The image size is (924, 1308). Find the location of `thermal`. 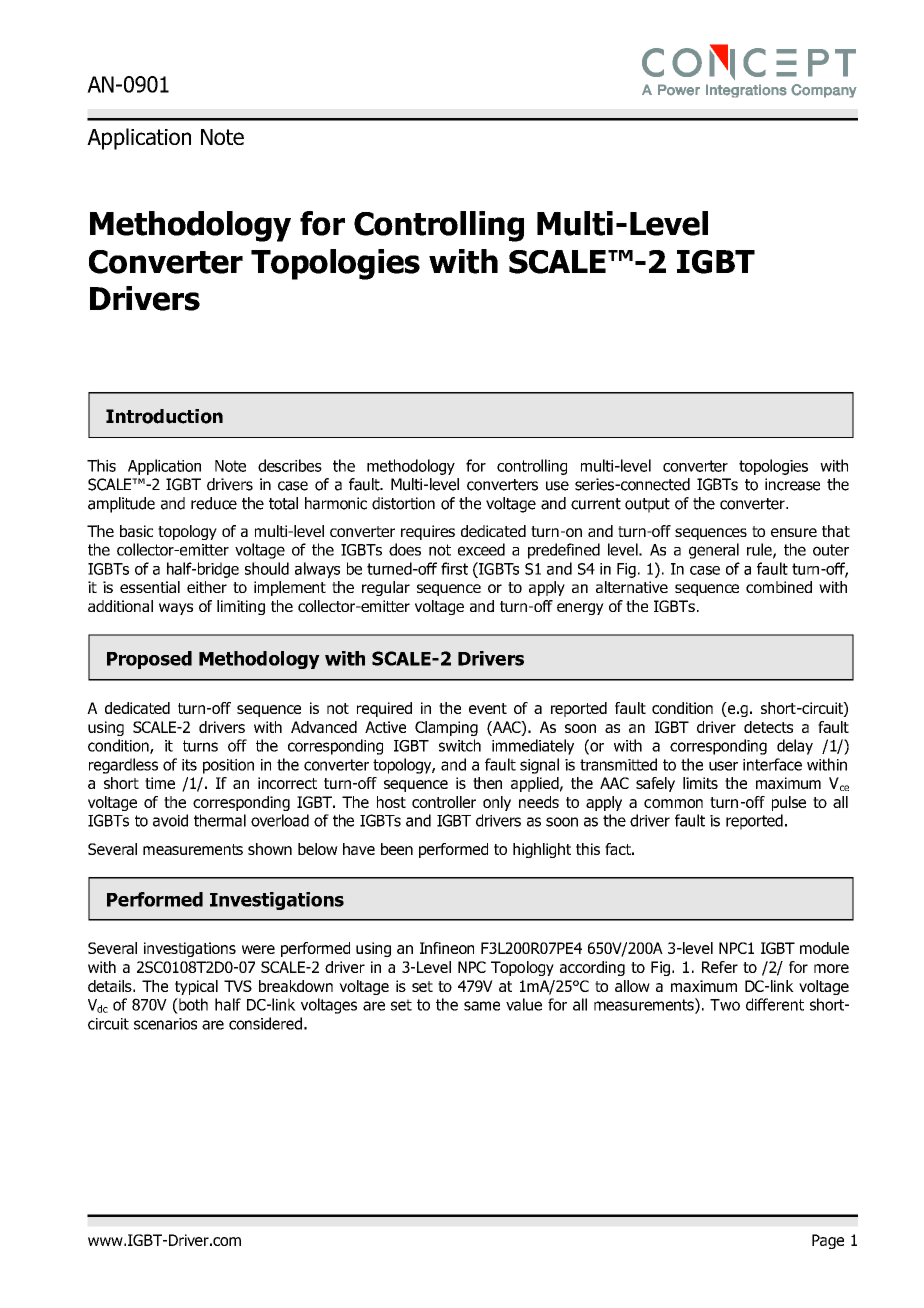

thermal is located at coordinates (220, 820).
